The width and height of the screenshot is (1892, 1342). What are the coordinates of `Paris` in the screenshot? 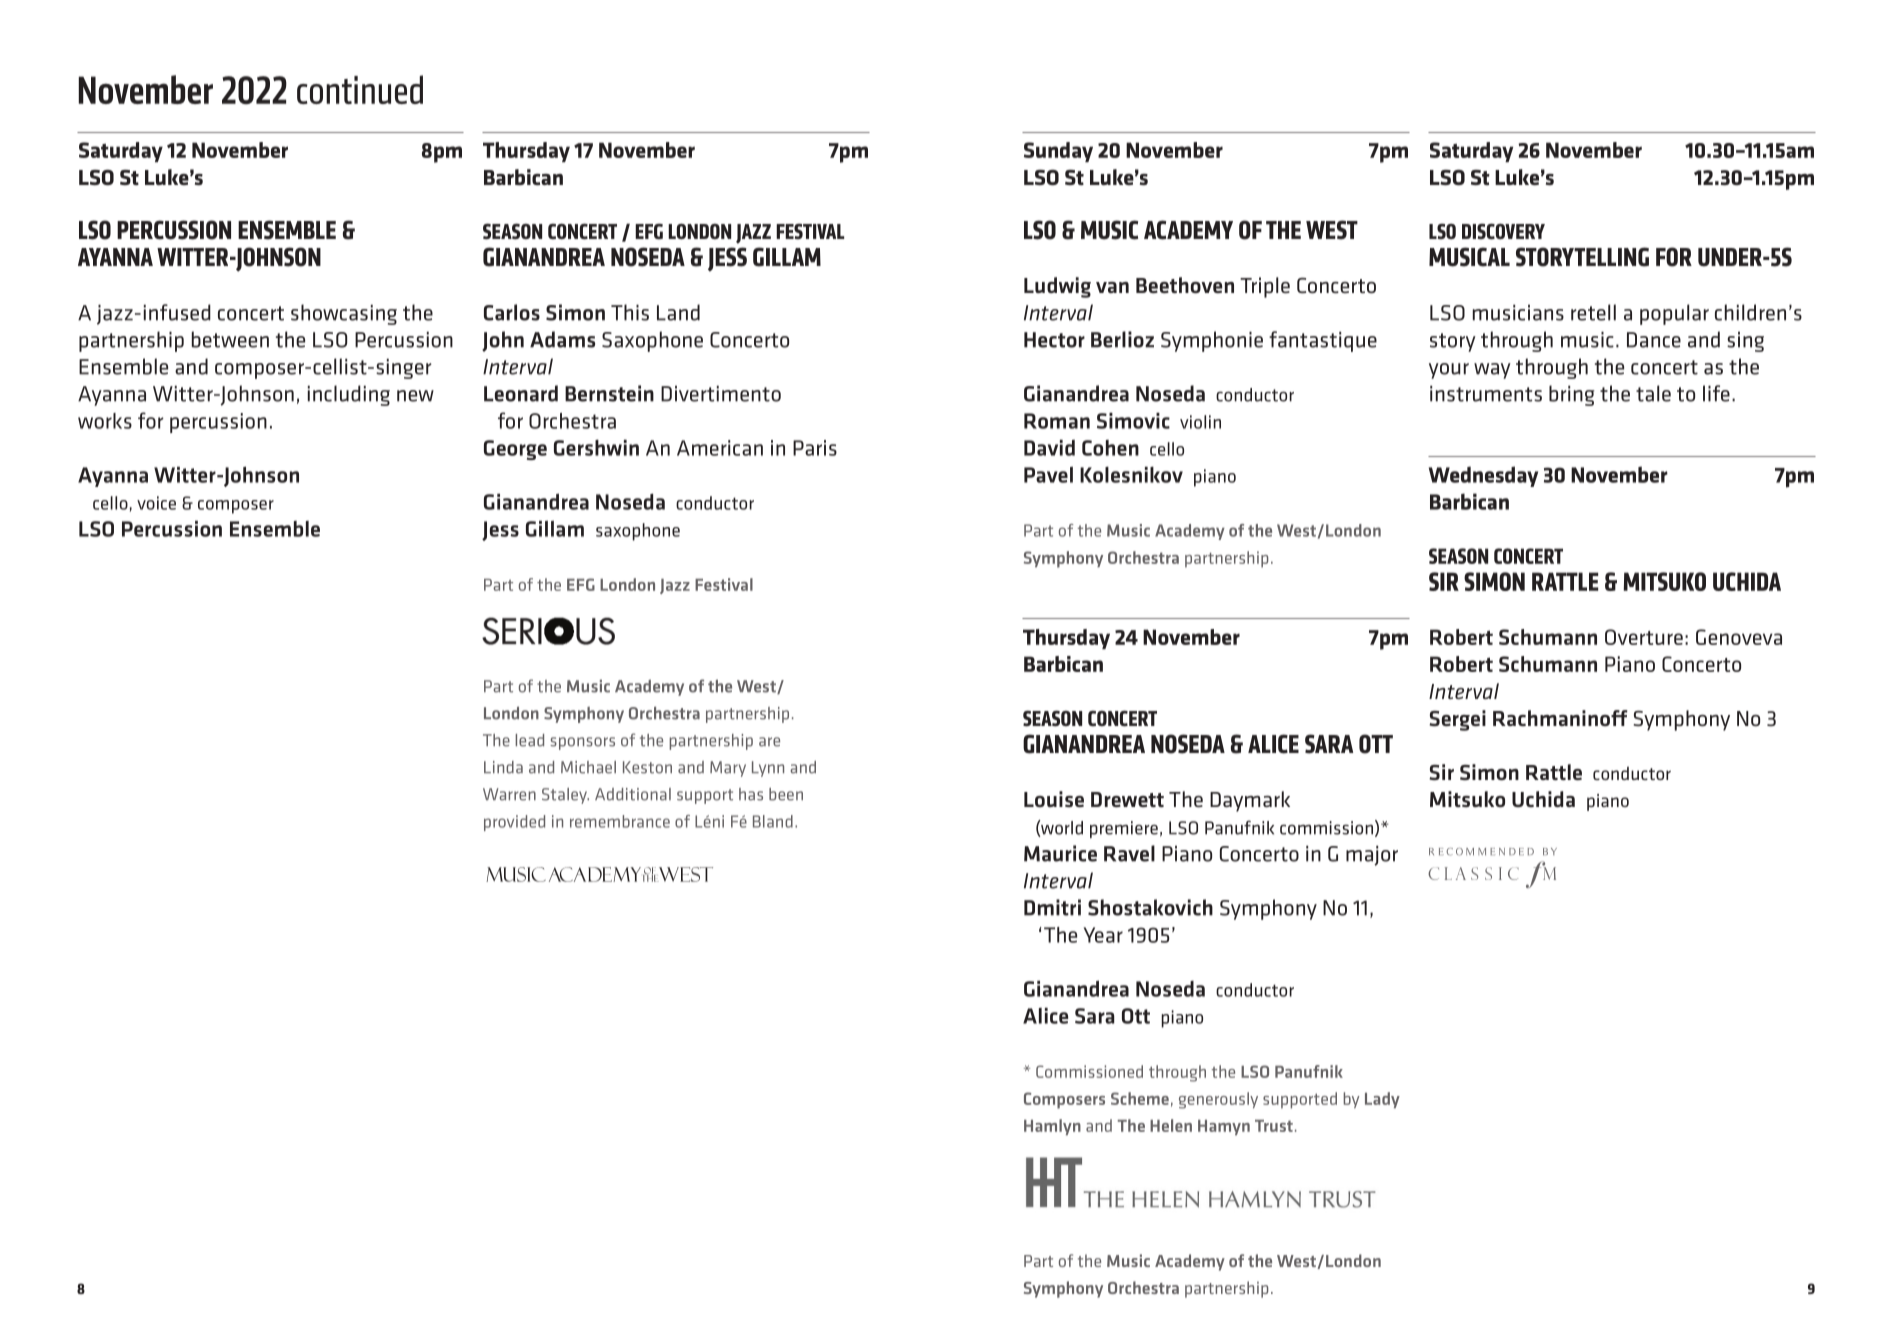 It's located at (815, 448).
